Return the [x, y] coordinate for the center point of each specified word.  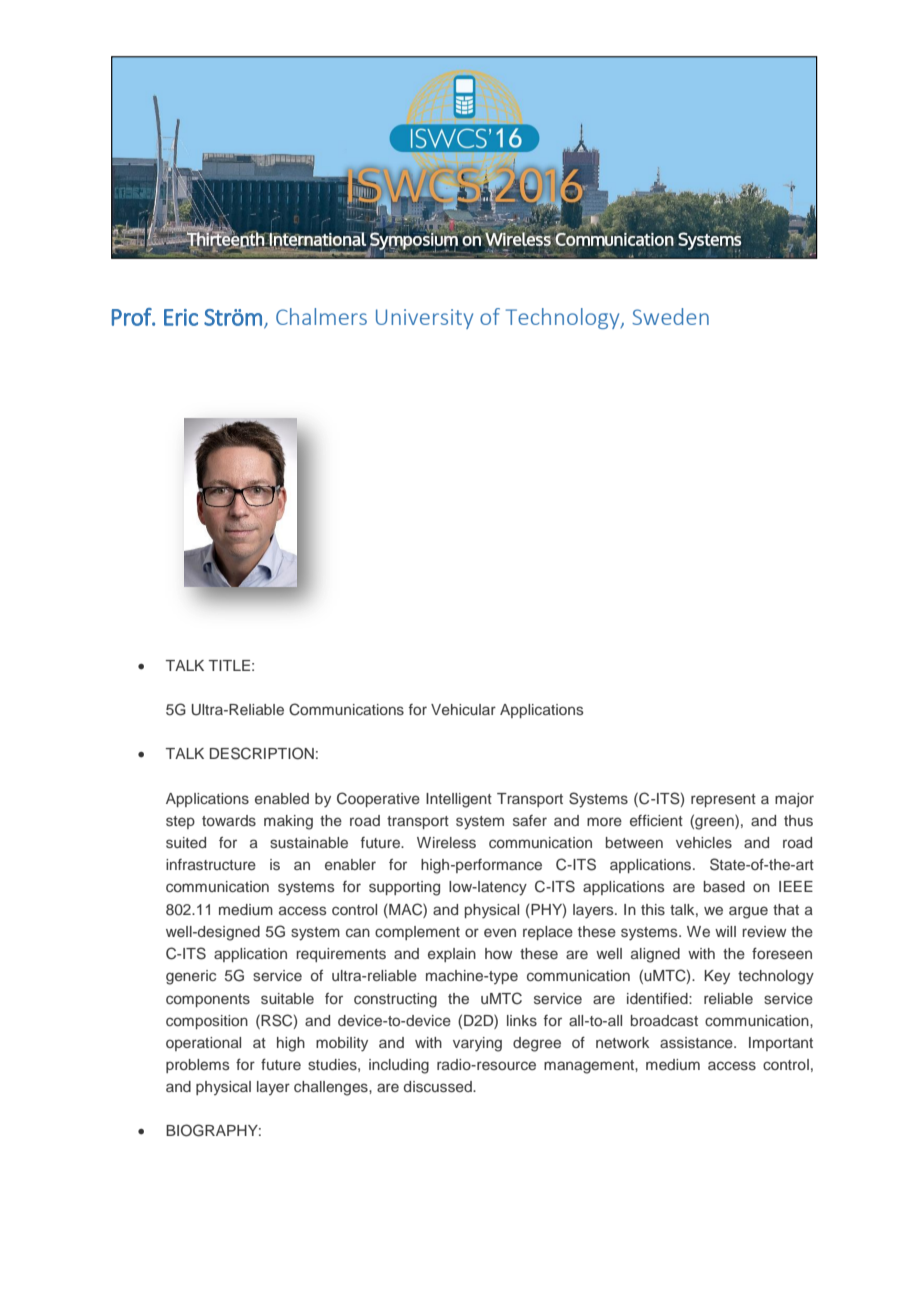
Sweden [670, 316]
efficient [656, 820]
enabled [282, 798]
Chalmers [321, 316]
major [794, 800]
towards [229, 820]
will [725, 931]
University [424, 319]
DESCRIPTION [262, 753]
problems [198, 1066]
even [500, 932]
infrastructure [211, 865]
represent [723, 800]
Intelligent [459, 800]
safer [530, 820]
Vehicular [463, 709]
